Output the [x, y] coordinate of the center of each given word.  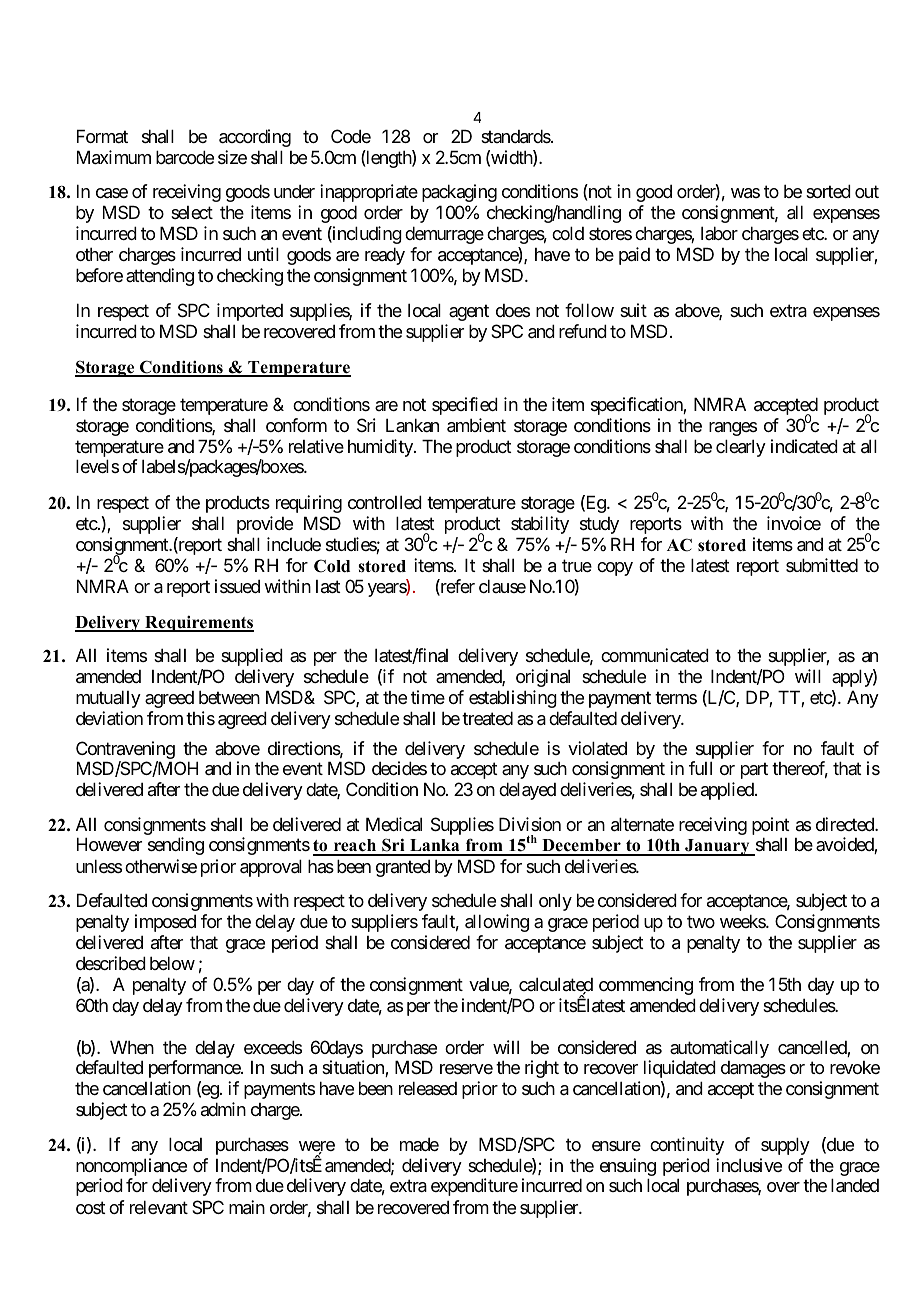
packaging [459, 193]
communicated [655, 655]
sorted [828, 191]
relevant [159, 1207]
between [229, 697]
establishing [513, 699]
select [192, 212]
